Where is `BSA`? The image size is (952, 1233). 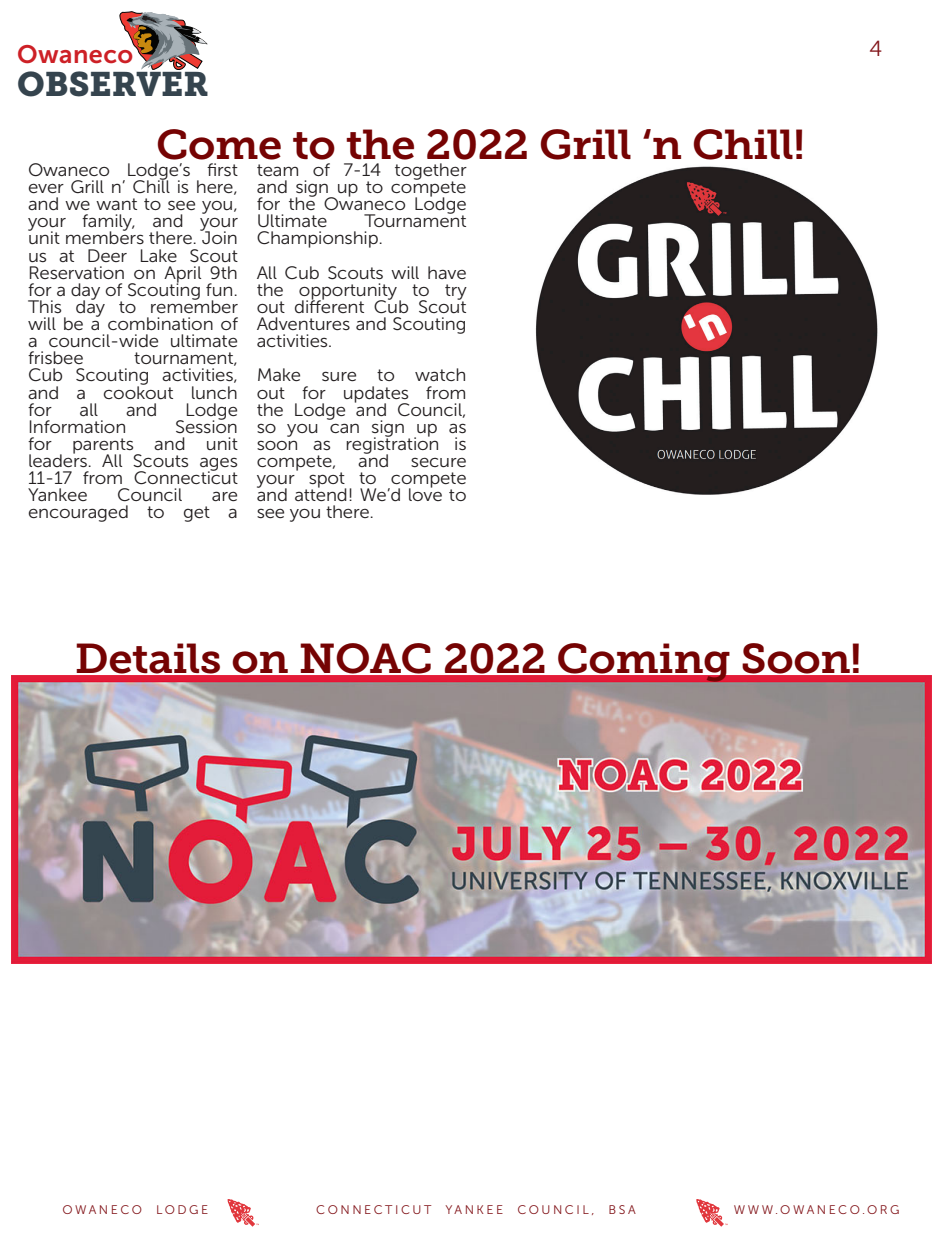
BSA is located at coordinates (622, 1209).
